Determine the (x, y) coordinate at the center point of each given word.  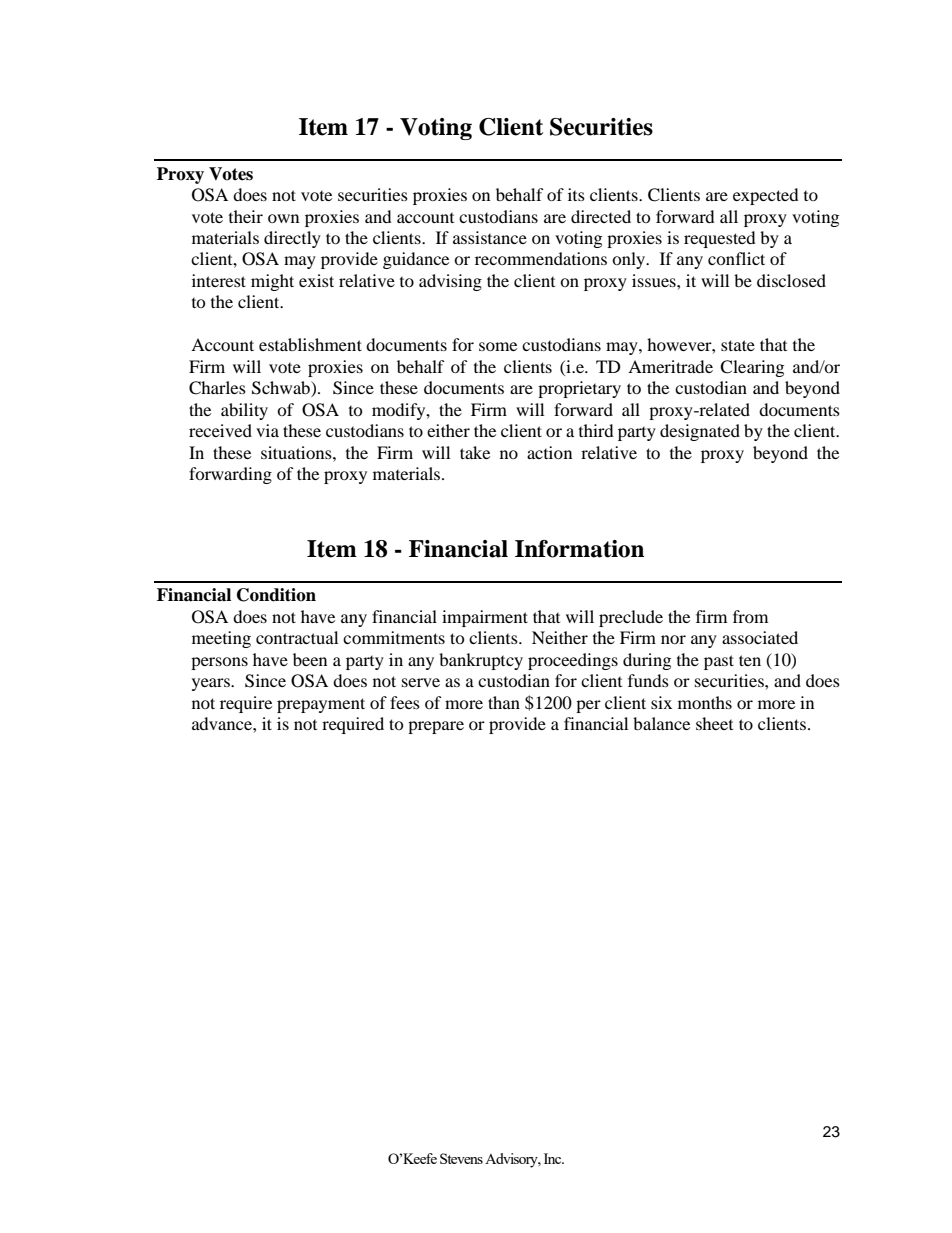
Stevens (461, 1158)
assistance (490, 237)
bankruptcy (481, 661)
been (310, 659)
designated (700, 432)
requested (720, 239)
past (719, 662)
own (283, 218)
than (504, 702)
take (475, 452)
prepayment (321, 705)
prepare (436, 727)
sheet (714, 723)
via (267, 430)
